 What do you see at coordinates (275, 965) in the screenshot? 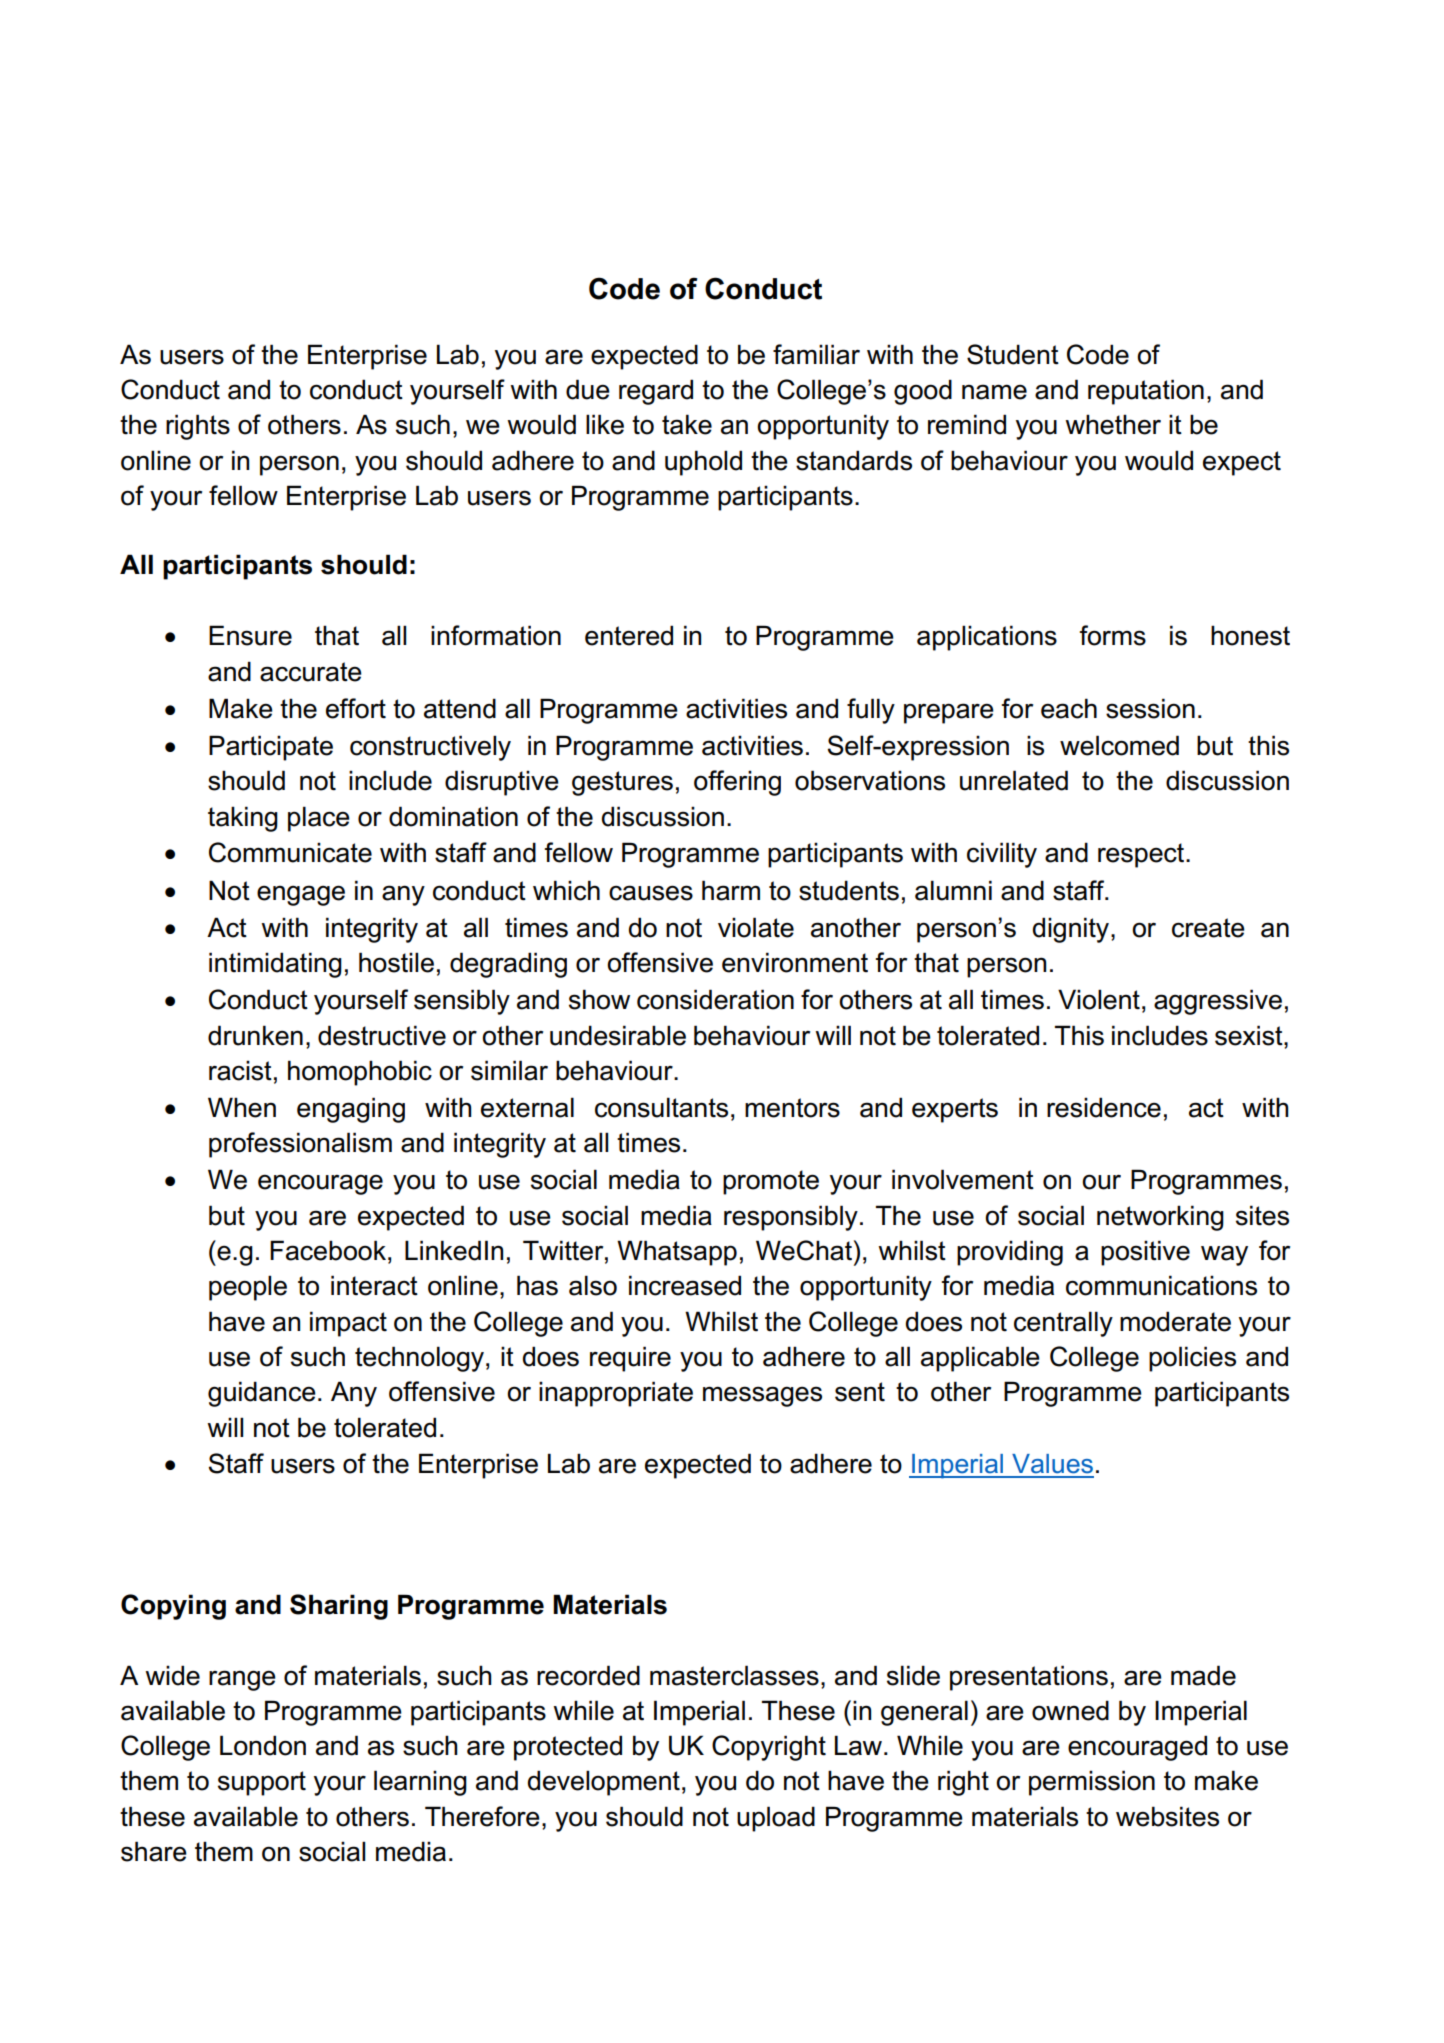
I see `intimidating` at bounding box center [275, 965].
